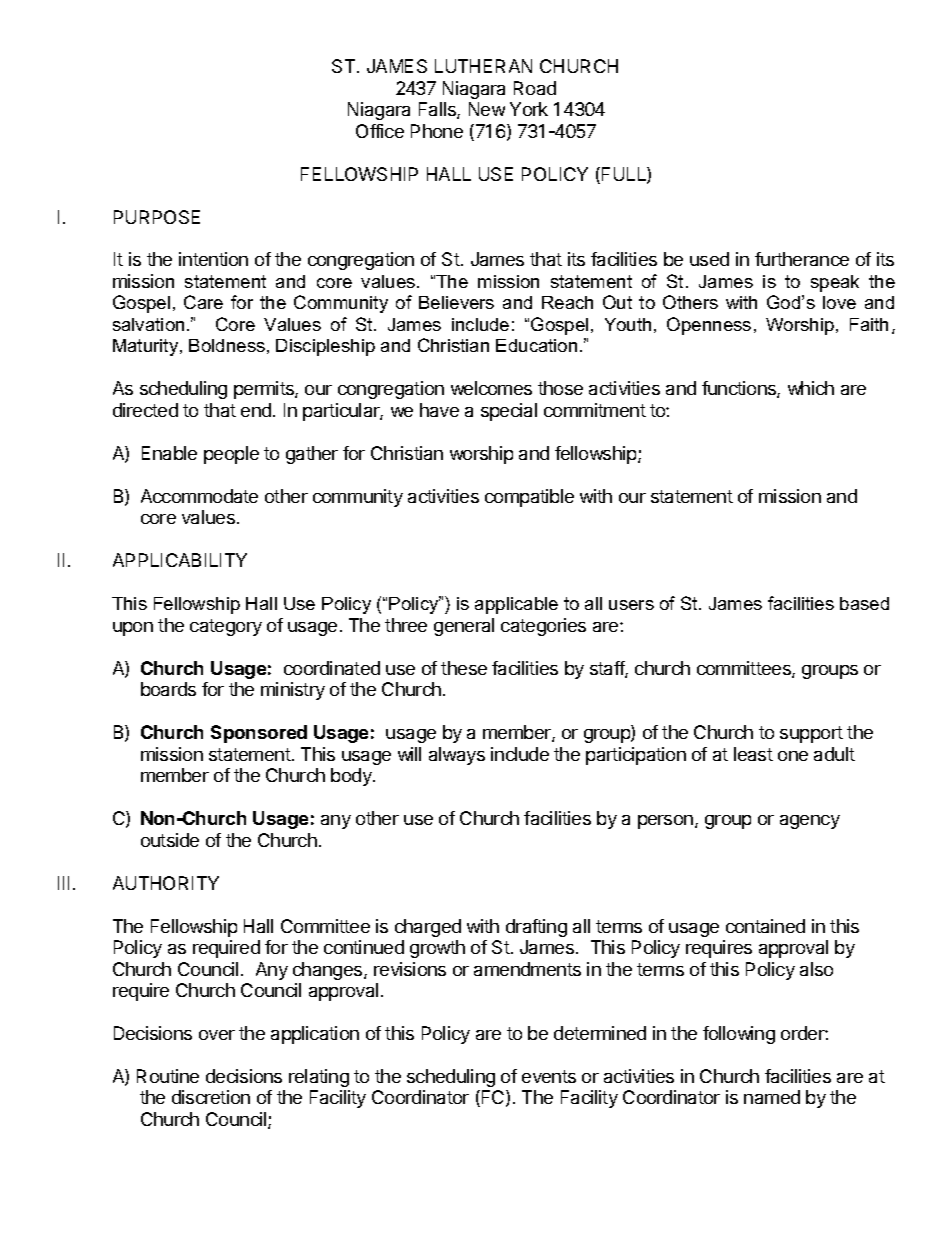 The width and height of the document is (952, 1233). I want to click on Road, so click(535, 88).
